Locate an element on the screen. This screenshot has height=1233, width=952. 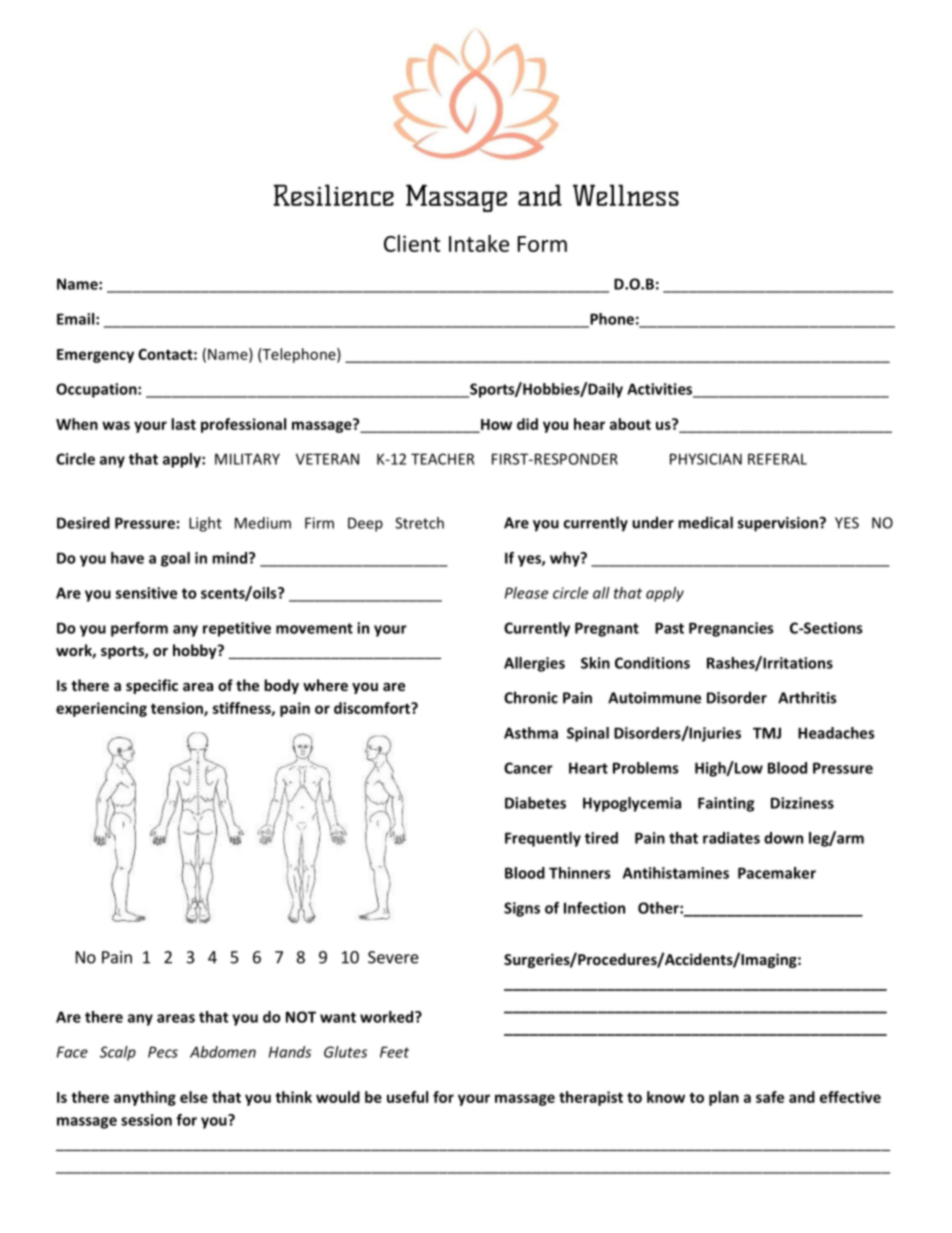
last is located at coordinates (183, 424).
